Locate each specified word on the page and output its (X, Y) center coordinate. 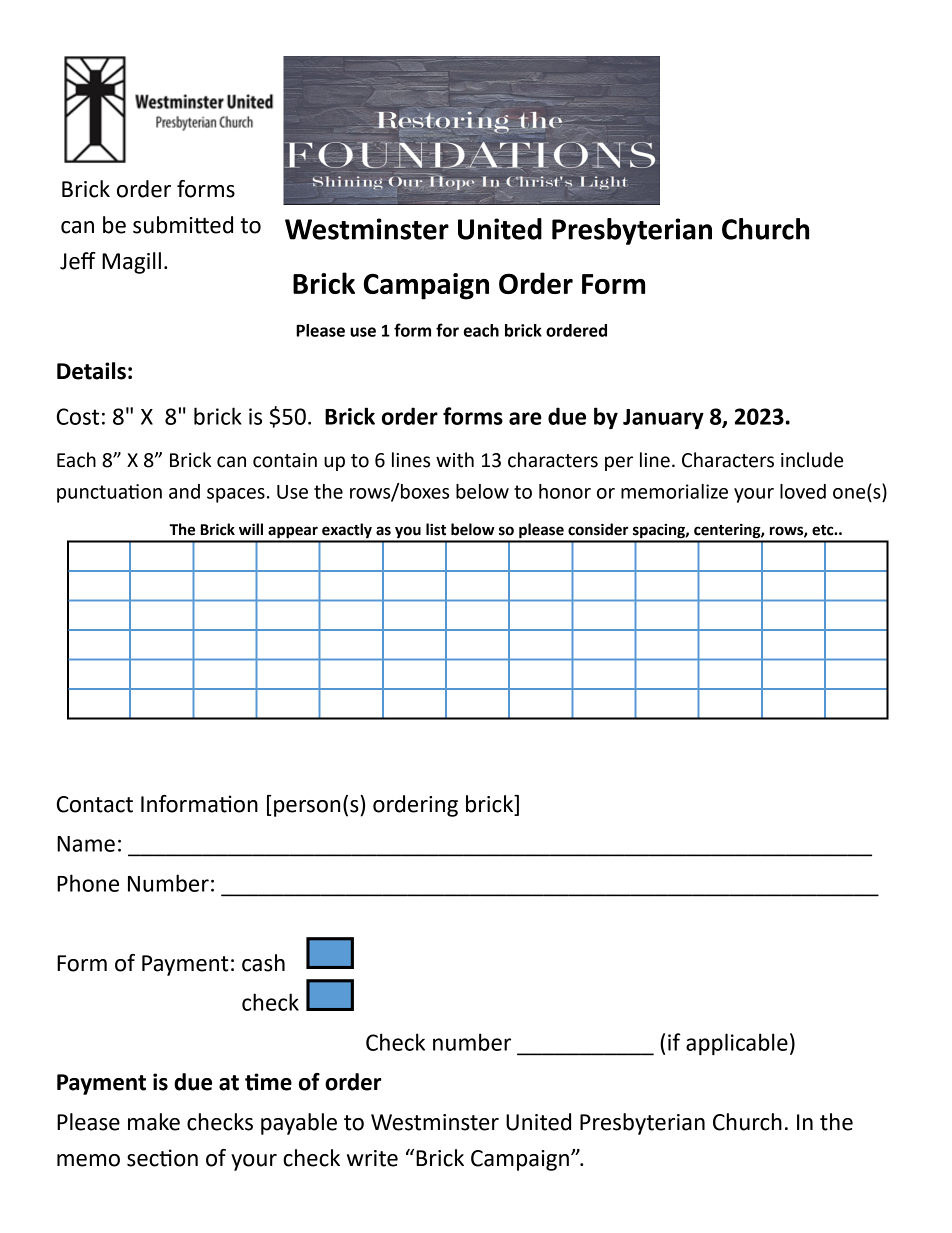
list (436, 529)
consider (598, 529)
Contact (95, 804)
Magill (131, 263)
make (154, 1122)
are (525, 418)
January (663, 419)
